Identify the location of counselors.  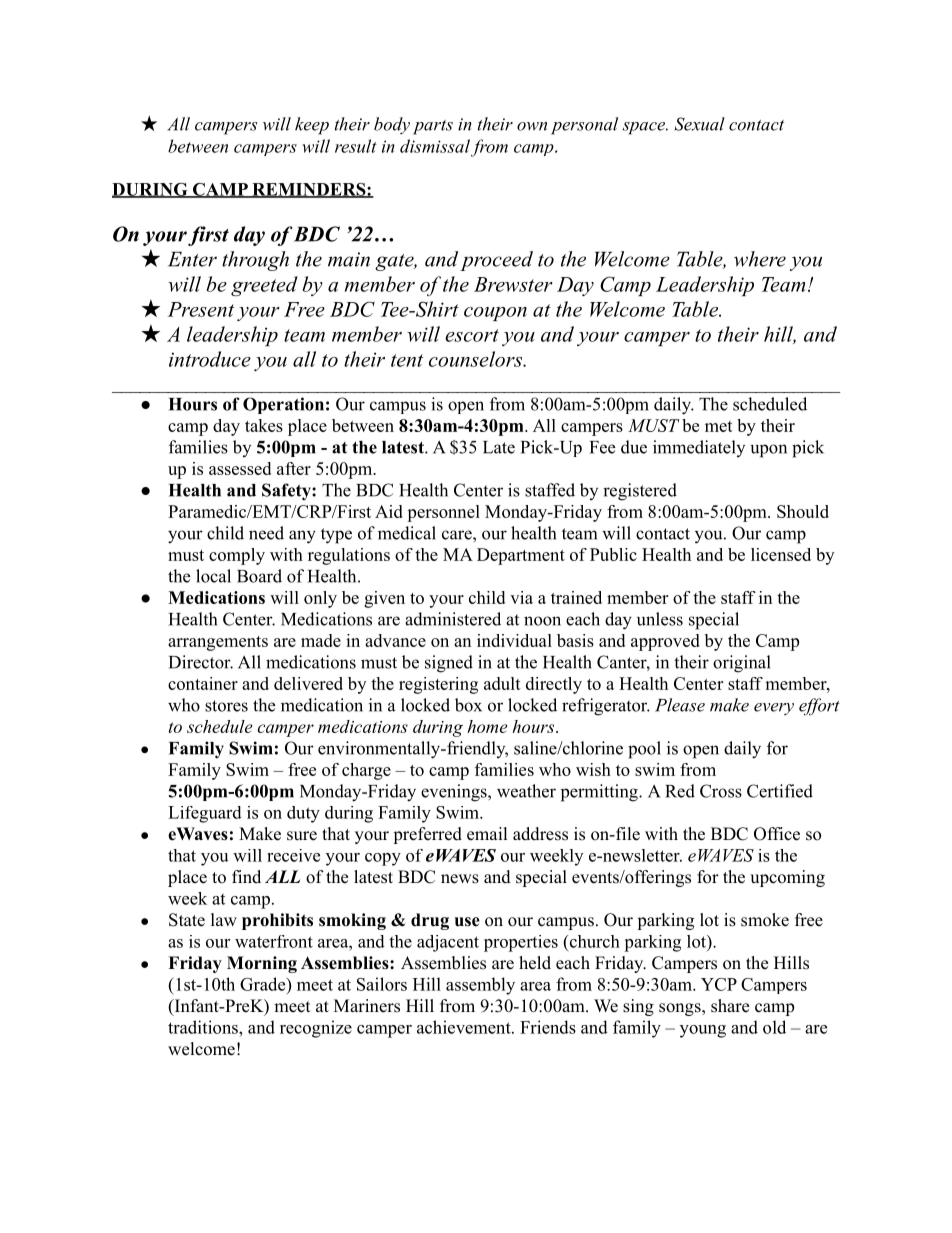
(477, 359).
